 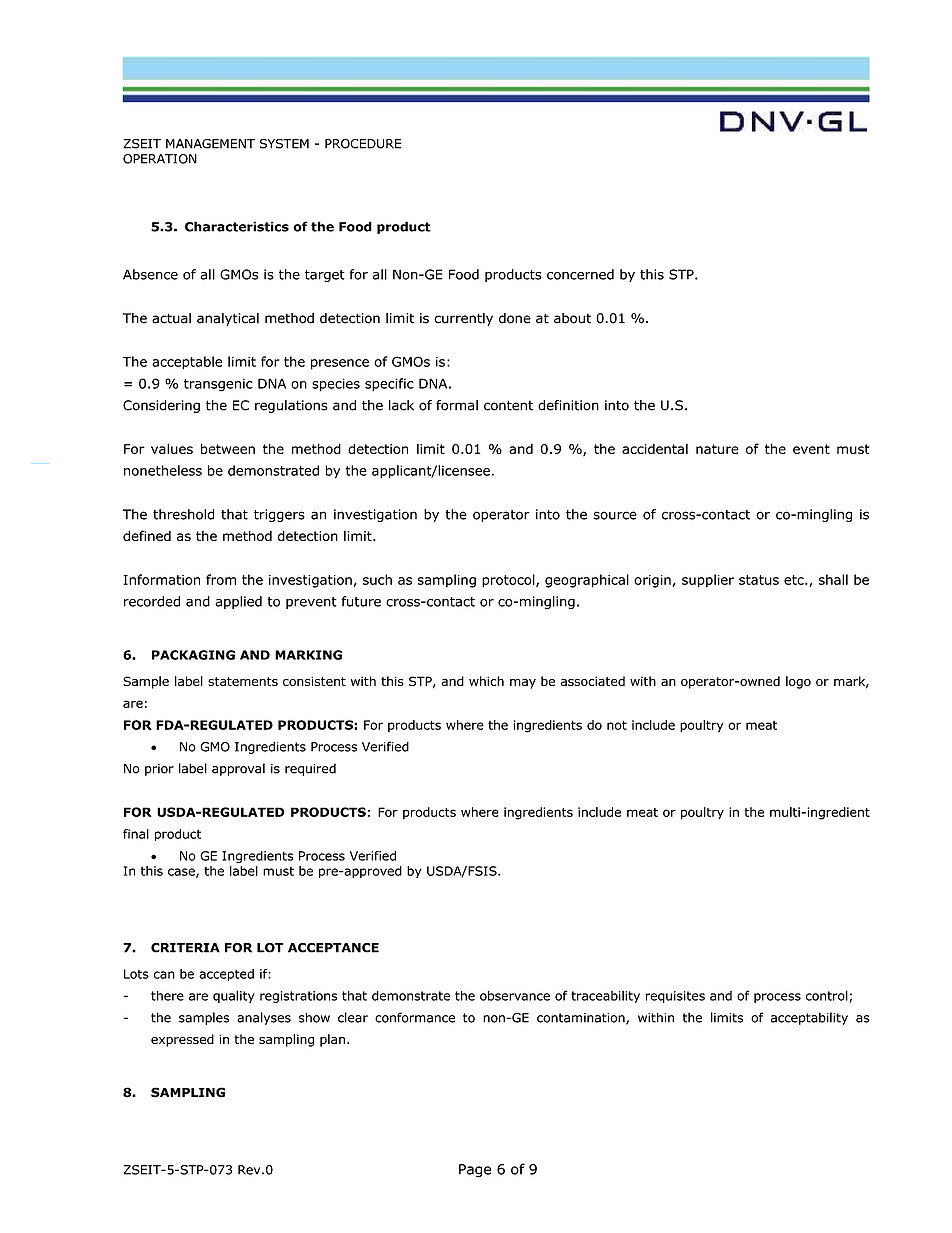 What do you see at coordinates (210, 144) in the document?
I see `MANAGEMENT` at bounding box center [210, 144].
